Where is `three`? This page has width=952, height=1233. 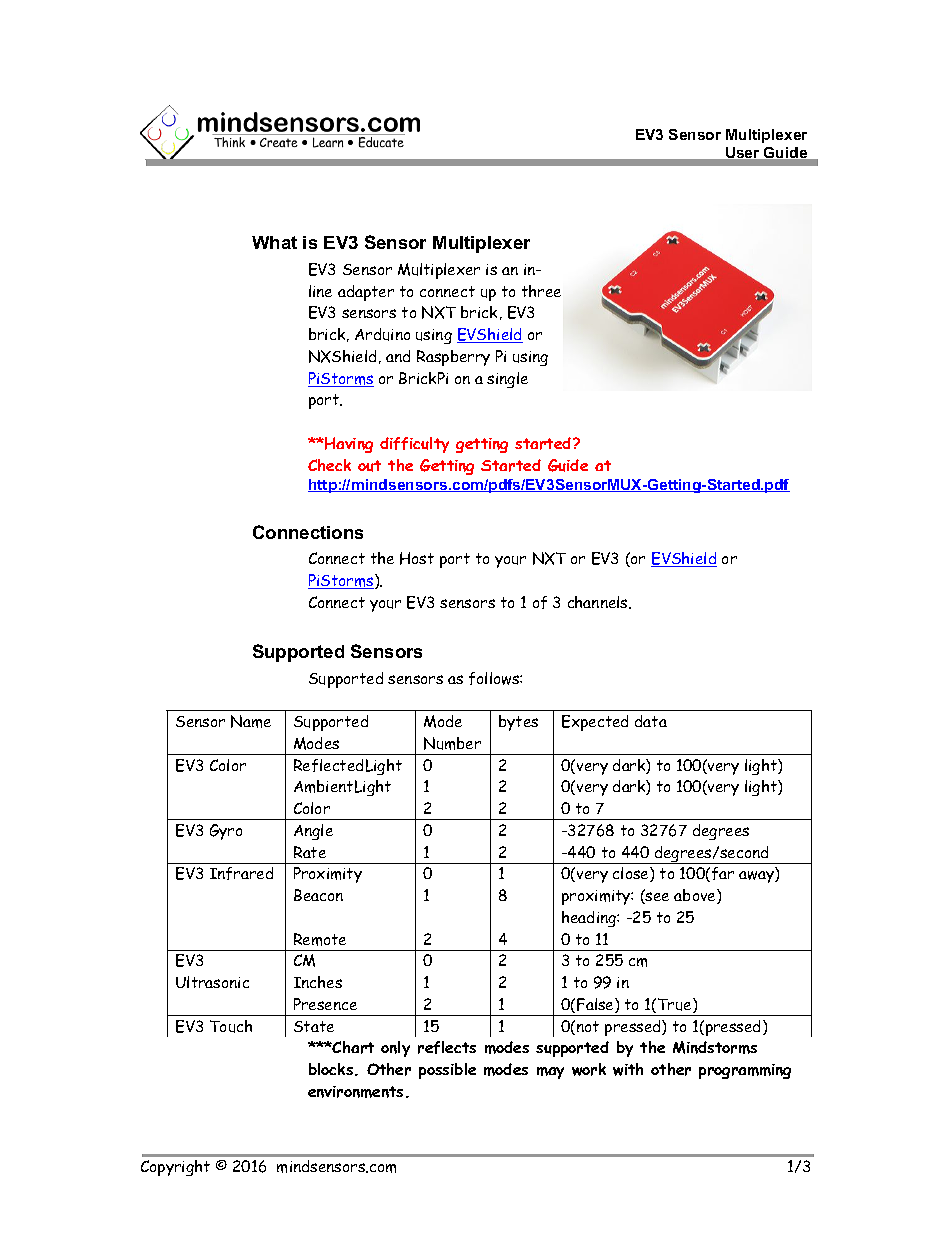
three is located at coordinates (541, 291).
